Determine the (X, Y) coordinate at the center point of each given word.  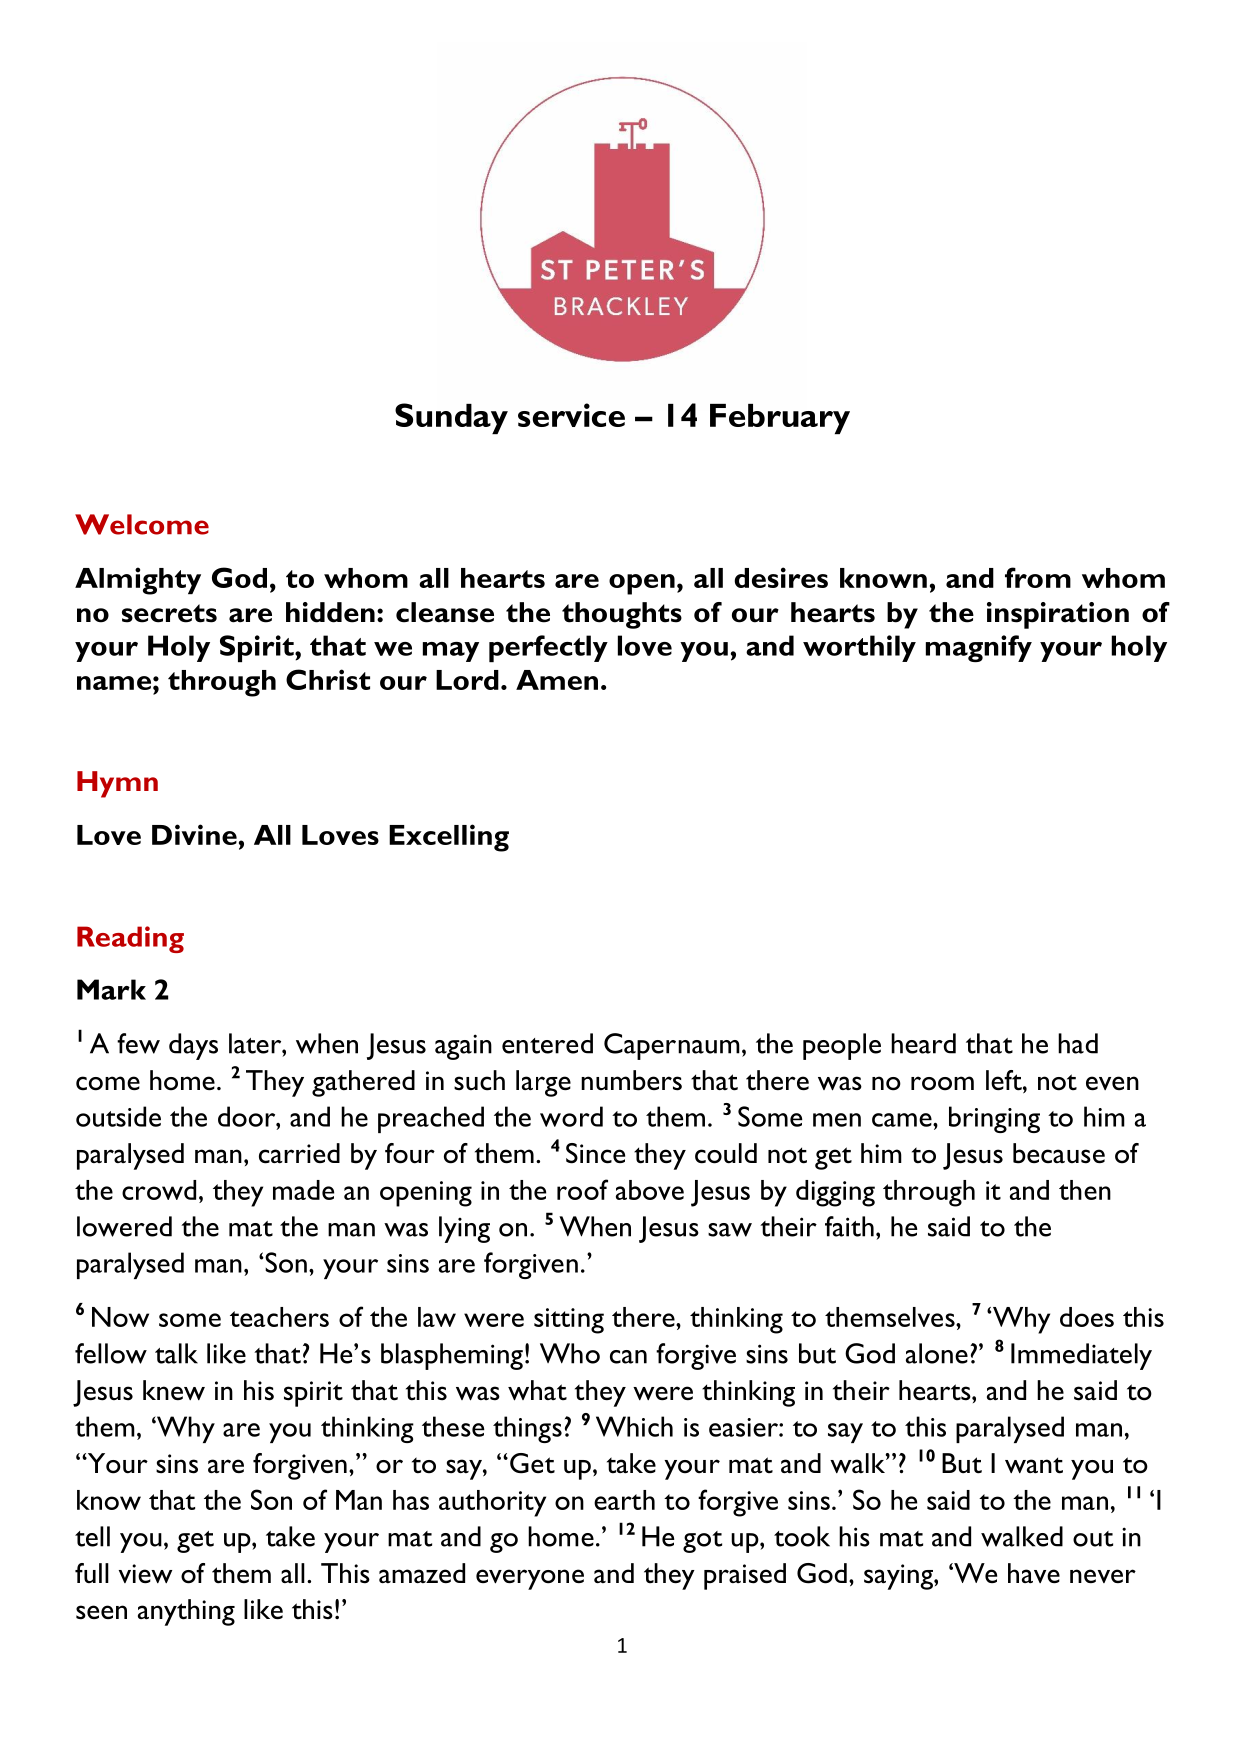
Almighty (138, 581)
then (1085, 1190)
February (780, 419)
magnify (979, 648)
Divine (194, 834)
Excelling (449, 838)
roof (582, 1189)
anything (186, 1612)
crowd (159, 1190)
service (571, 415)
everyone (530, 1579)
